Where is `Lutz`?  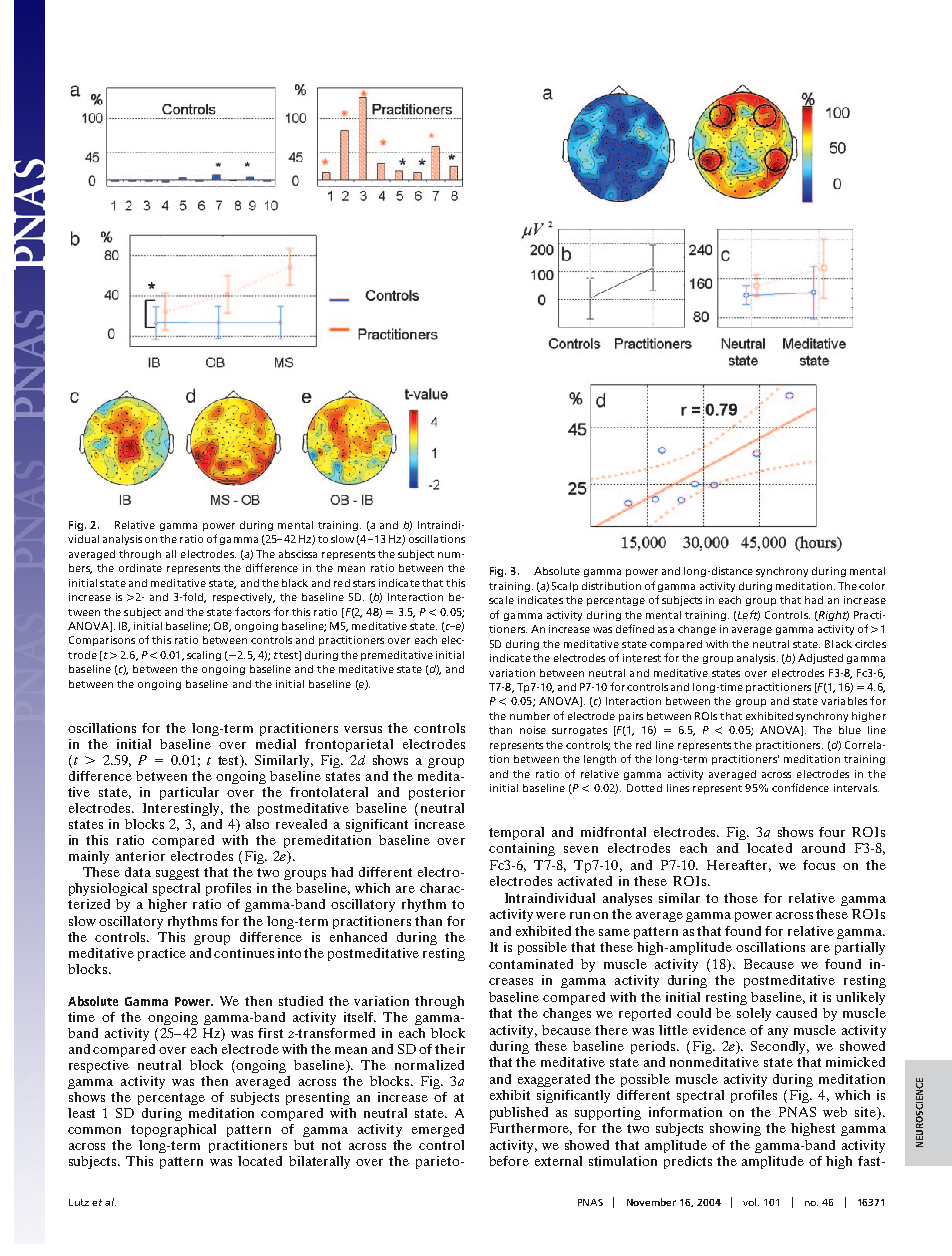 Lutz is located at coordinates (79, 1202).
